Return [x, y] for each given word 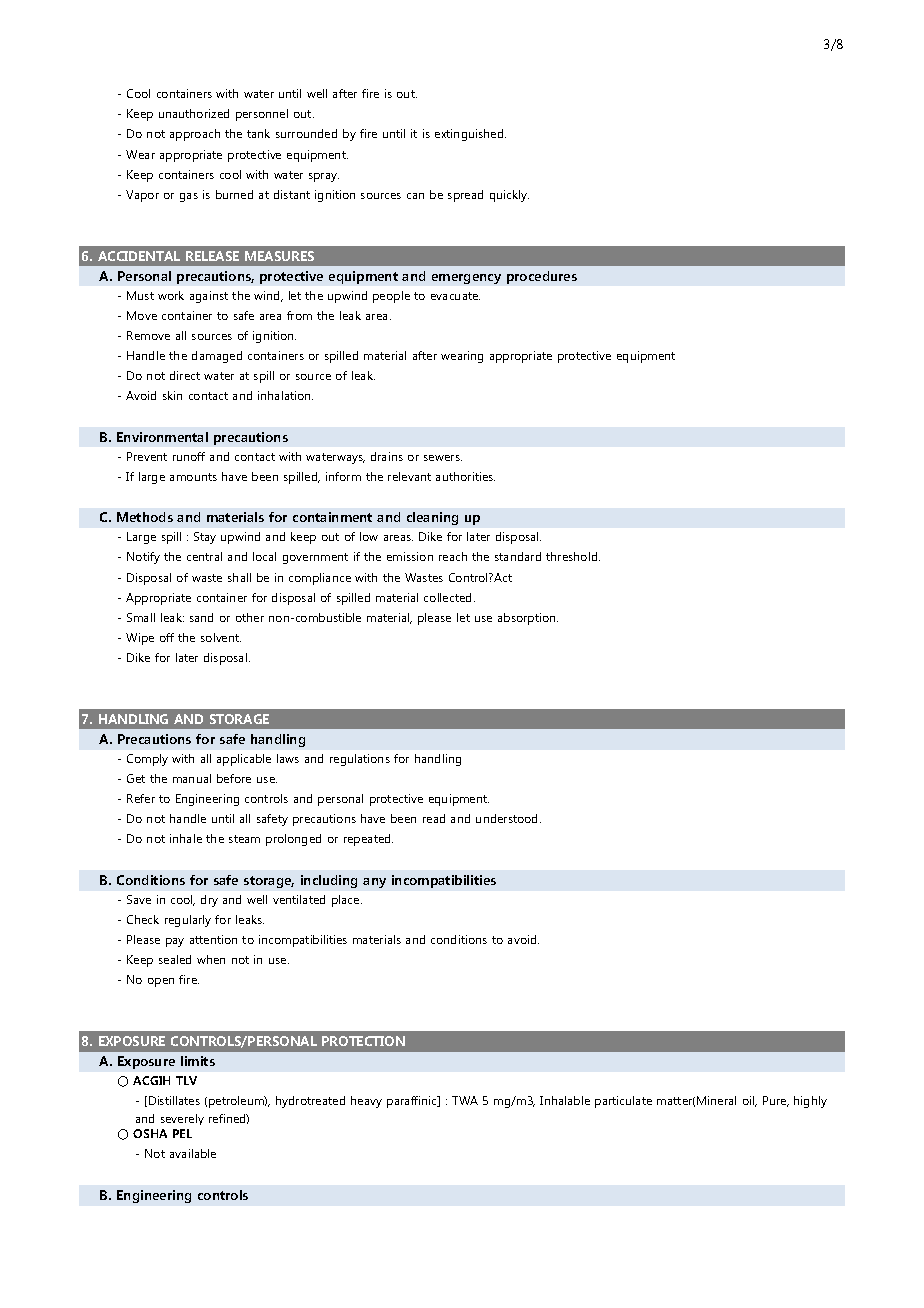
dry [209, 901]
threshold [573, 556]
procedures [542, 277]
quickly [509, 196]
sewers [443, 458]
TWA [465, 1100]
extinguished [470, 135]
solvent [221, 637]
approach [195, 135]
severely [182, 1119]
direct [185, 375]
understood [508, 818]
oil [750, 1101]
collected [449, 597]
